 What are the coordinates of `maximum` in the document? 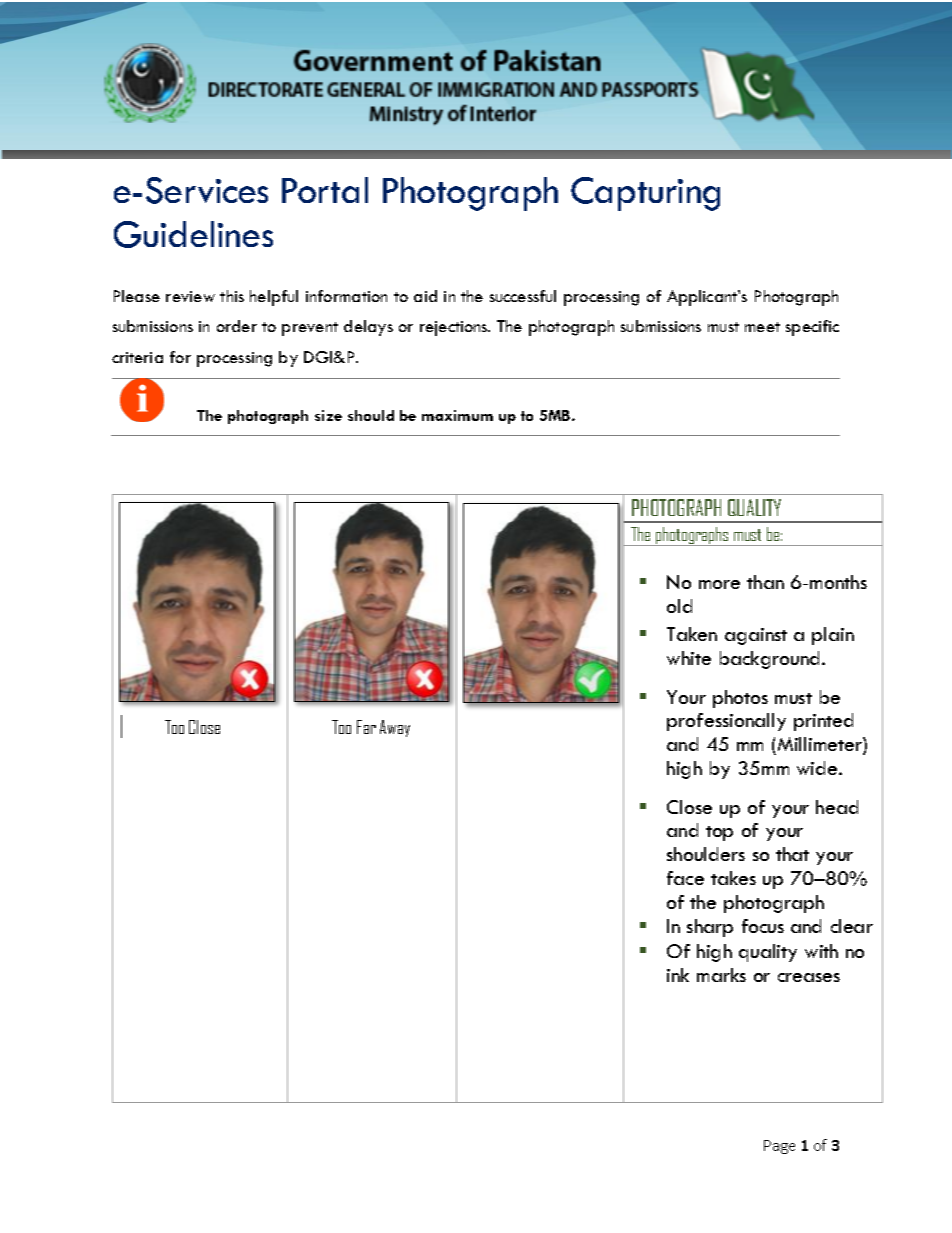 It's located at (457, 415).
